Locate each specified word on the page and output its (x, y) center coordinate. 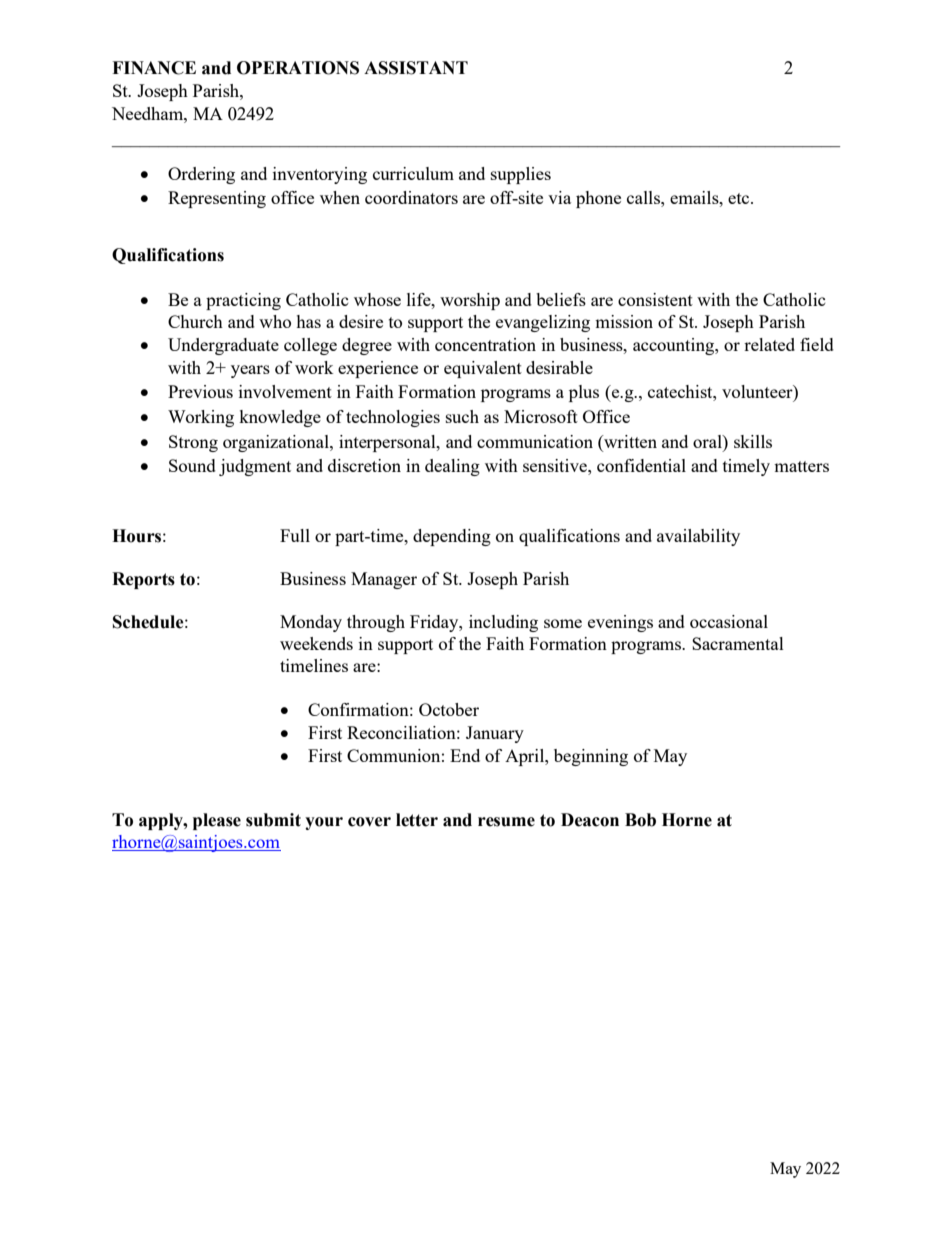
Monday (311, 623)
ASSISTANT (416, 68)
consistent (655, 299)
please (217, 821)
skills (753, 441)
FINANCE (154, 68)
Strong (193, 443)
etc (740, 198)
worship (470, 301)
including (503, 623)
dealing (452, 467)
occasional (729, 621)
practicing (243, 301)
